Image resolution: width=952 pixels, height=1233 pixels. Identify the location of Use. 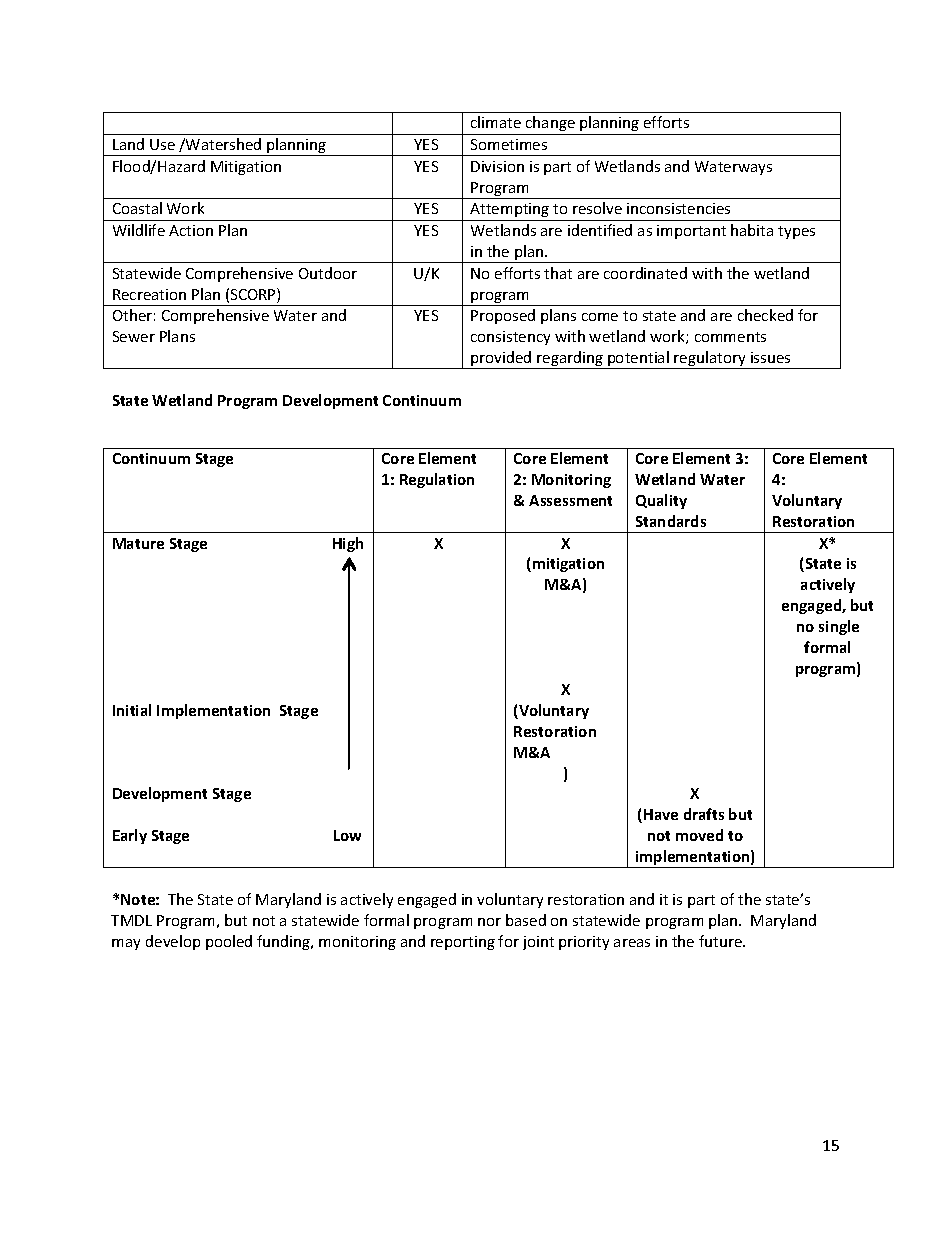
(162, 144).
